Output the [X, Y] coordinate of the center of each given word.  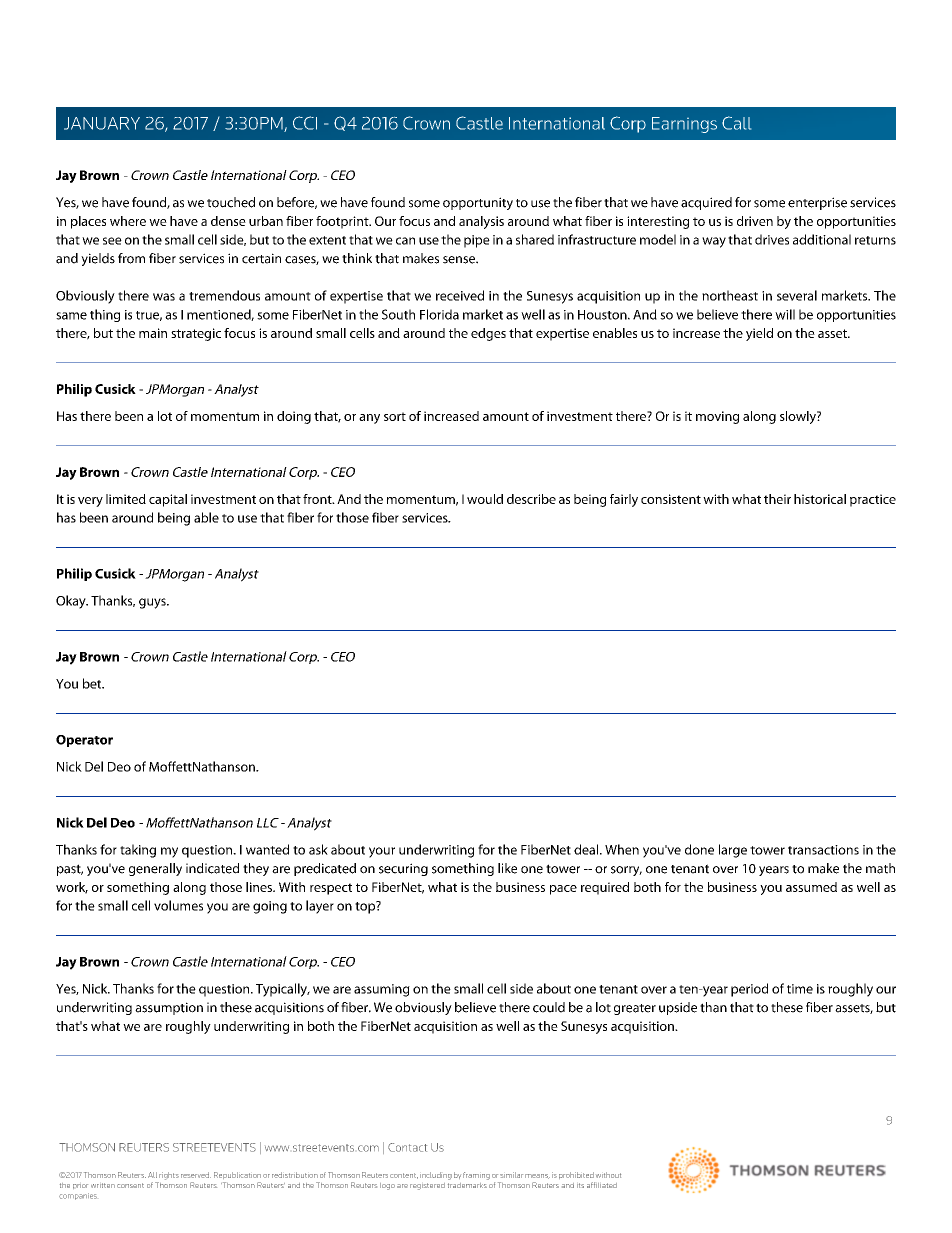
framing [476, 1176]
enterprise [817, 203]
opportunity [478, 203]
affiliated [602, 1185]
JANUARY [102, 123]
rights [169, 1176]
